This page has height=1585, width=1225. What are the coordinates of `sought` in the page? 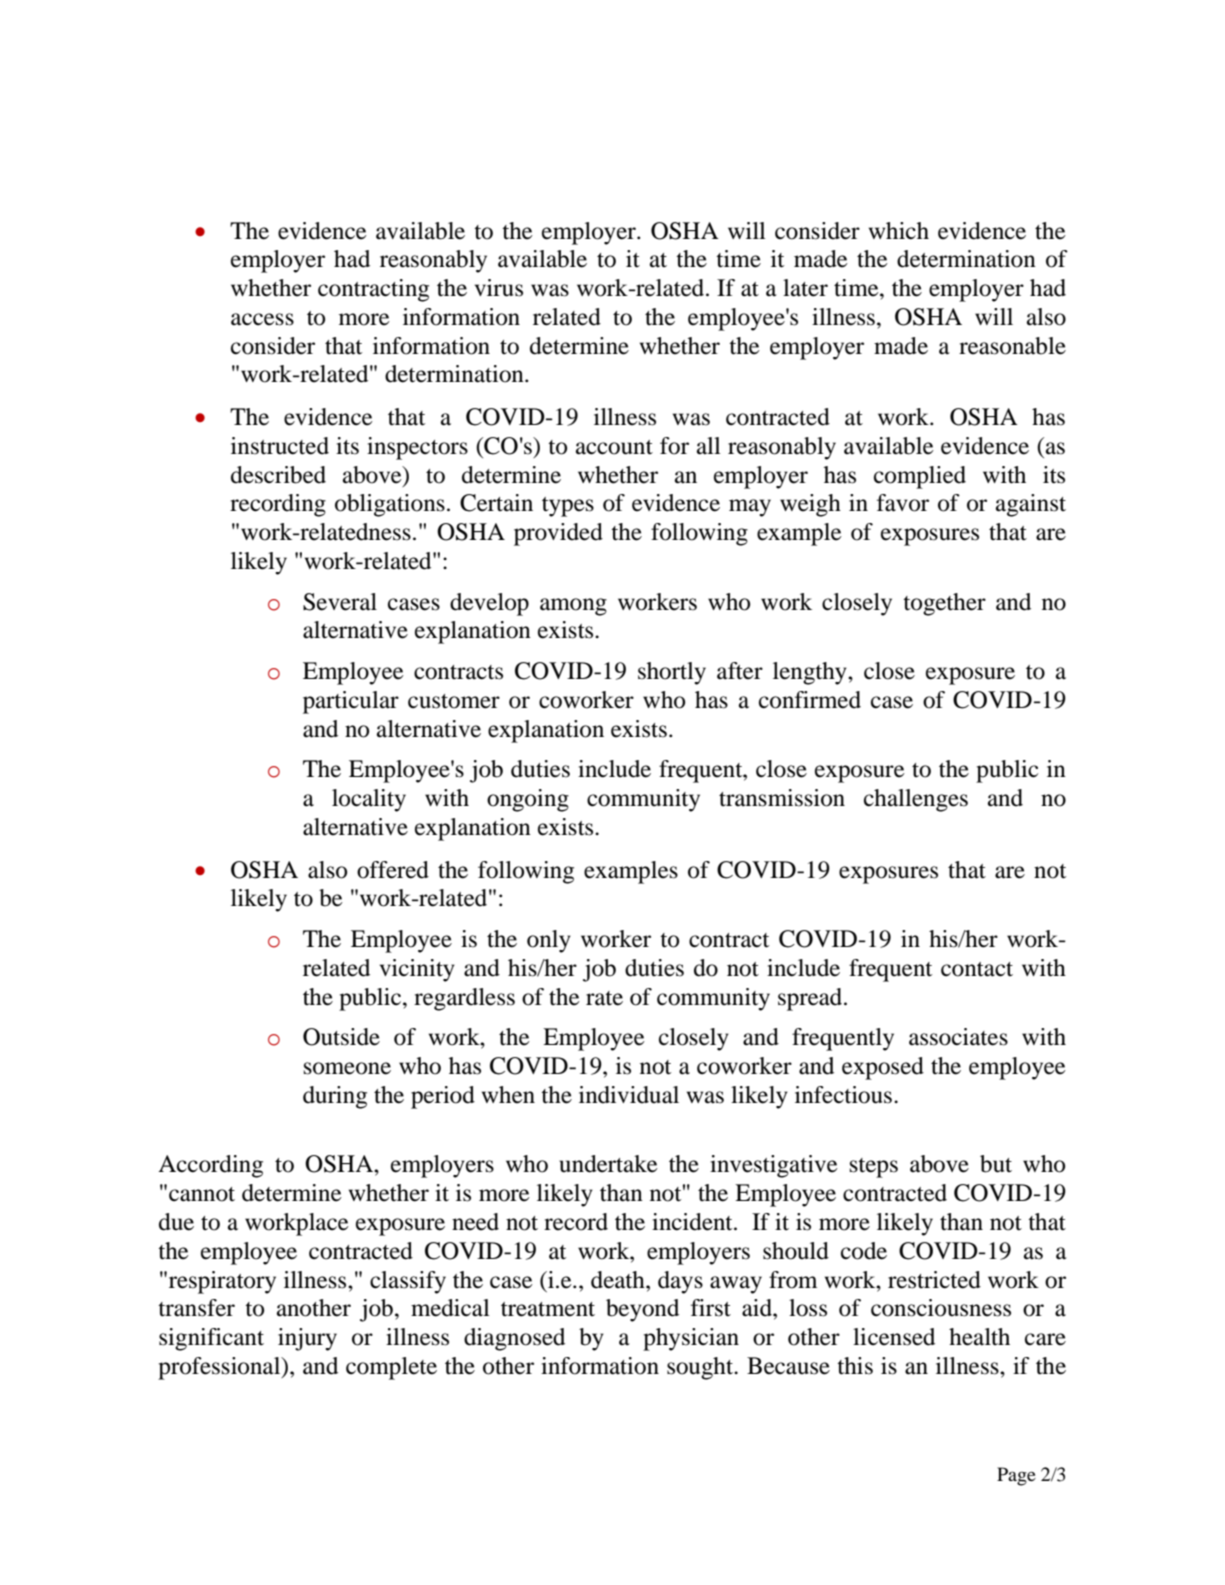 It's located at (701, 1368).
